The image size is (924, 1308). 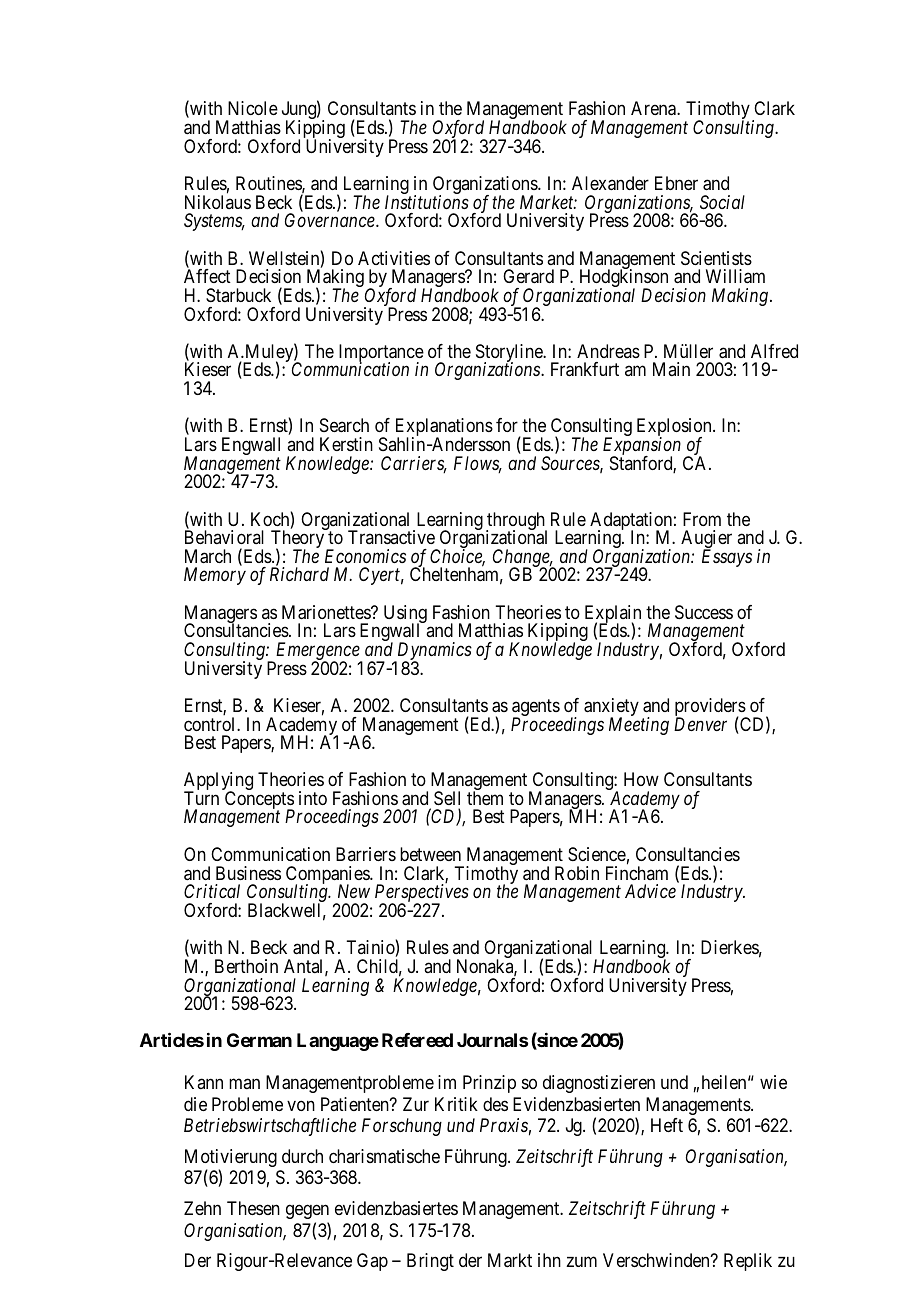 What do you see at coordinates (253, 108) in the screenshot?
I see `Nicole` at bounding box center [253, 108].
